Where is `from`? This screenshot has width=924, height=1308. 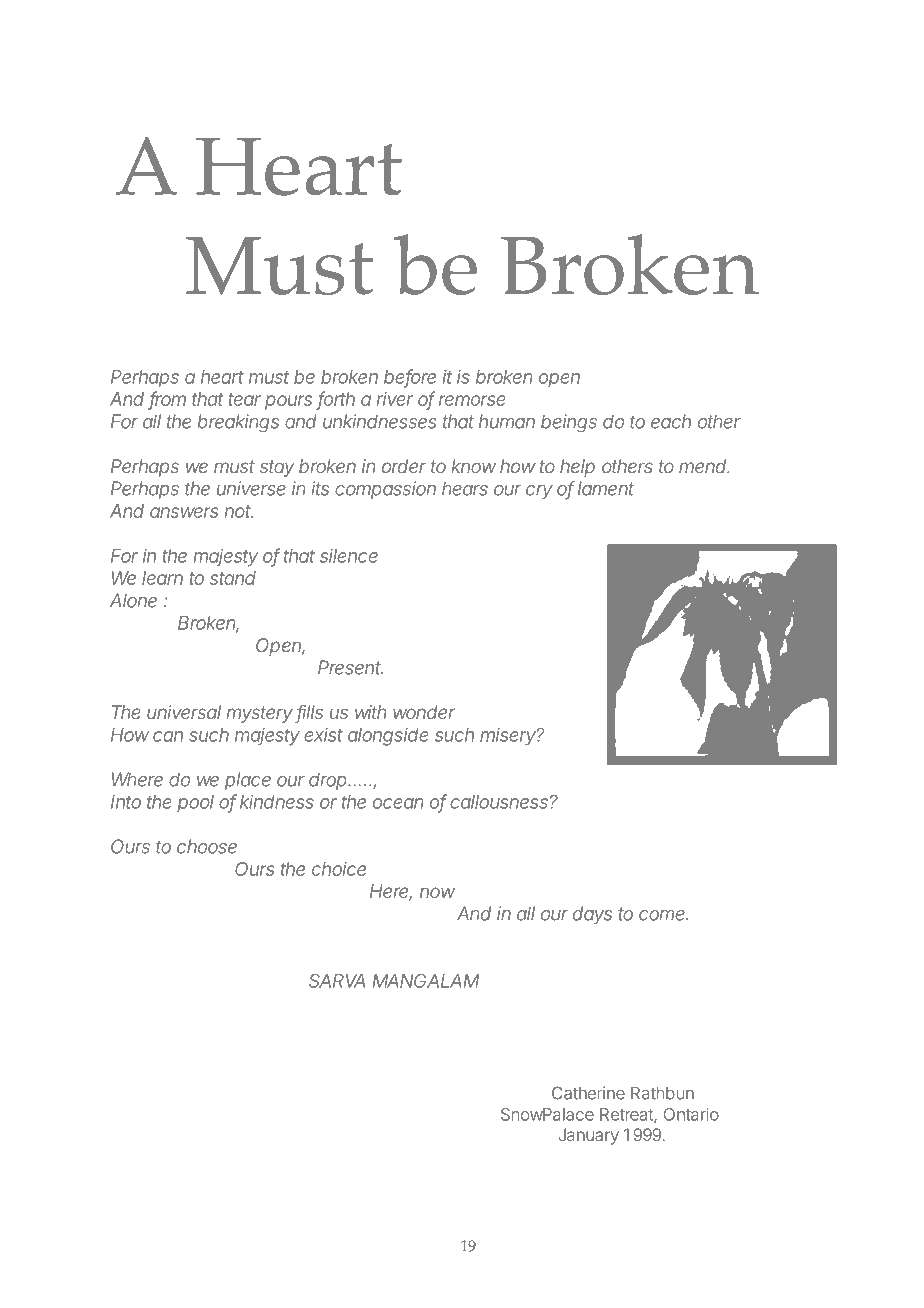 from is located at coordinates (167, 400).
